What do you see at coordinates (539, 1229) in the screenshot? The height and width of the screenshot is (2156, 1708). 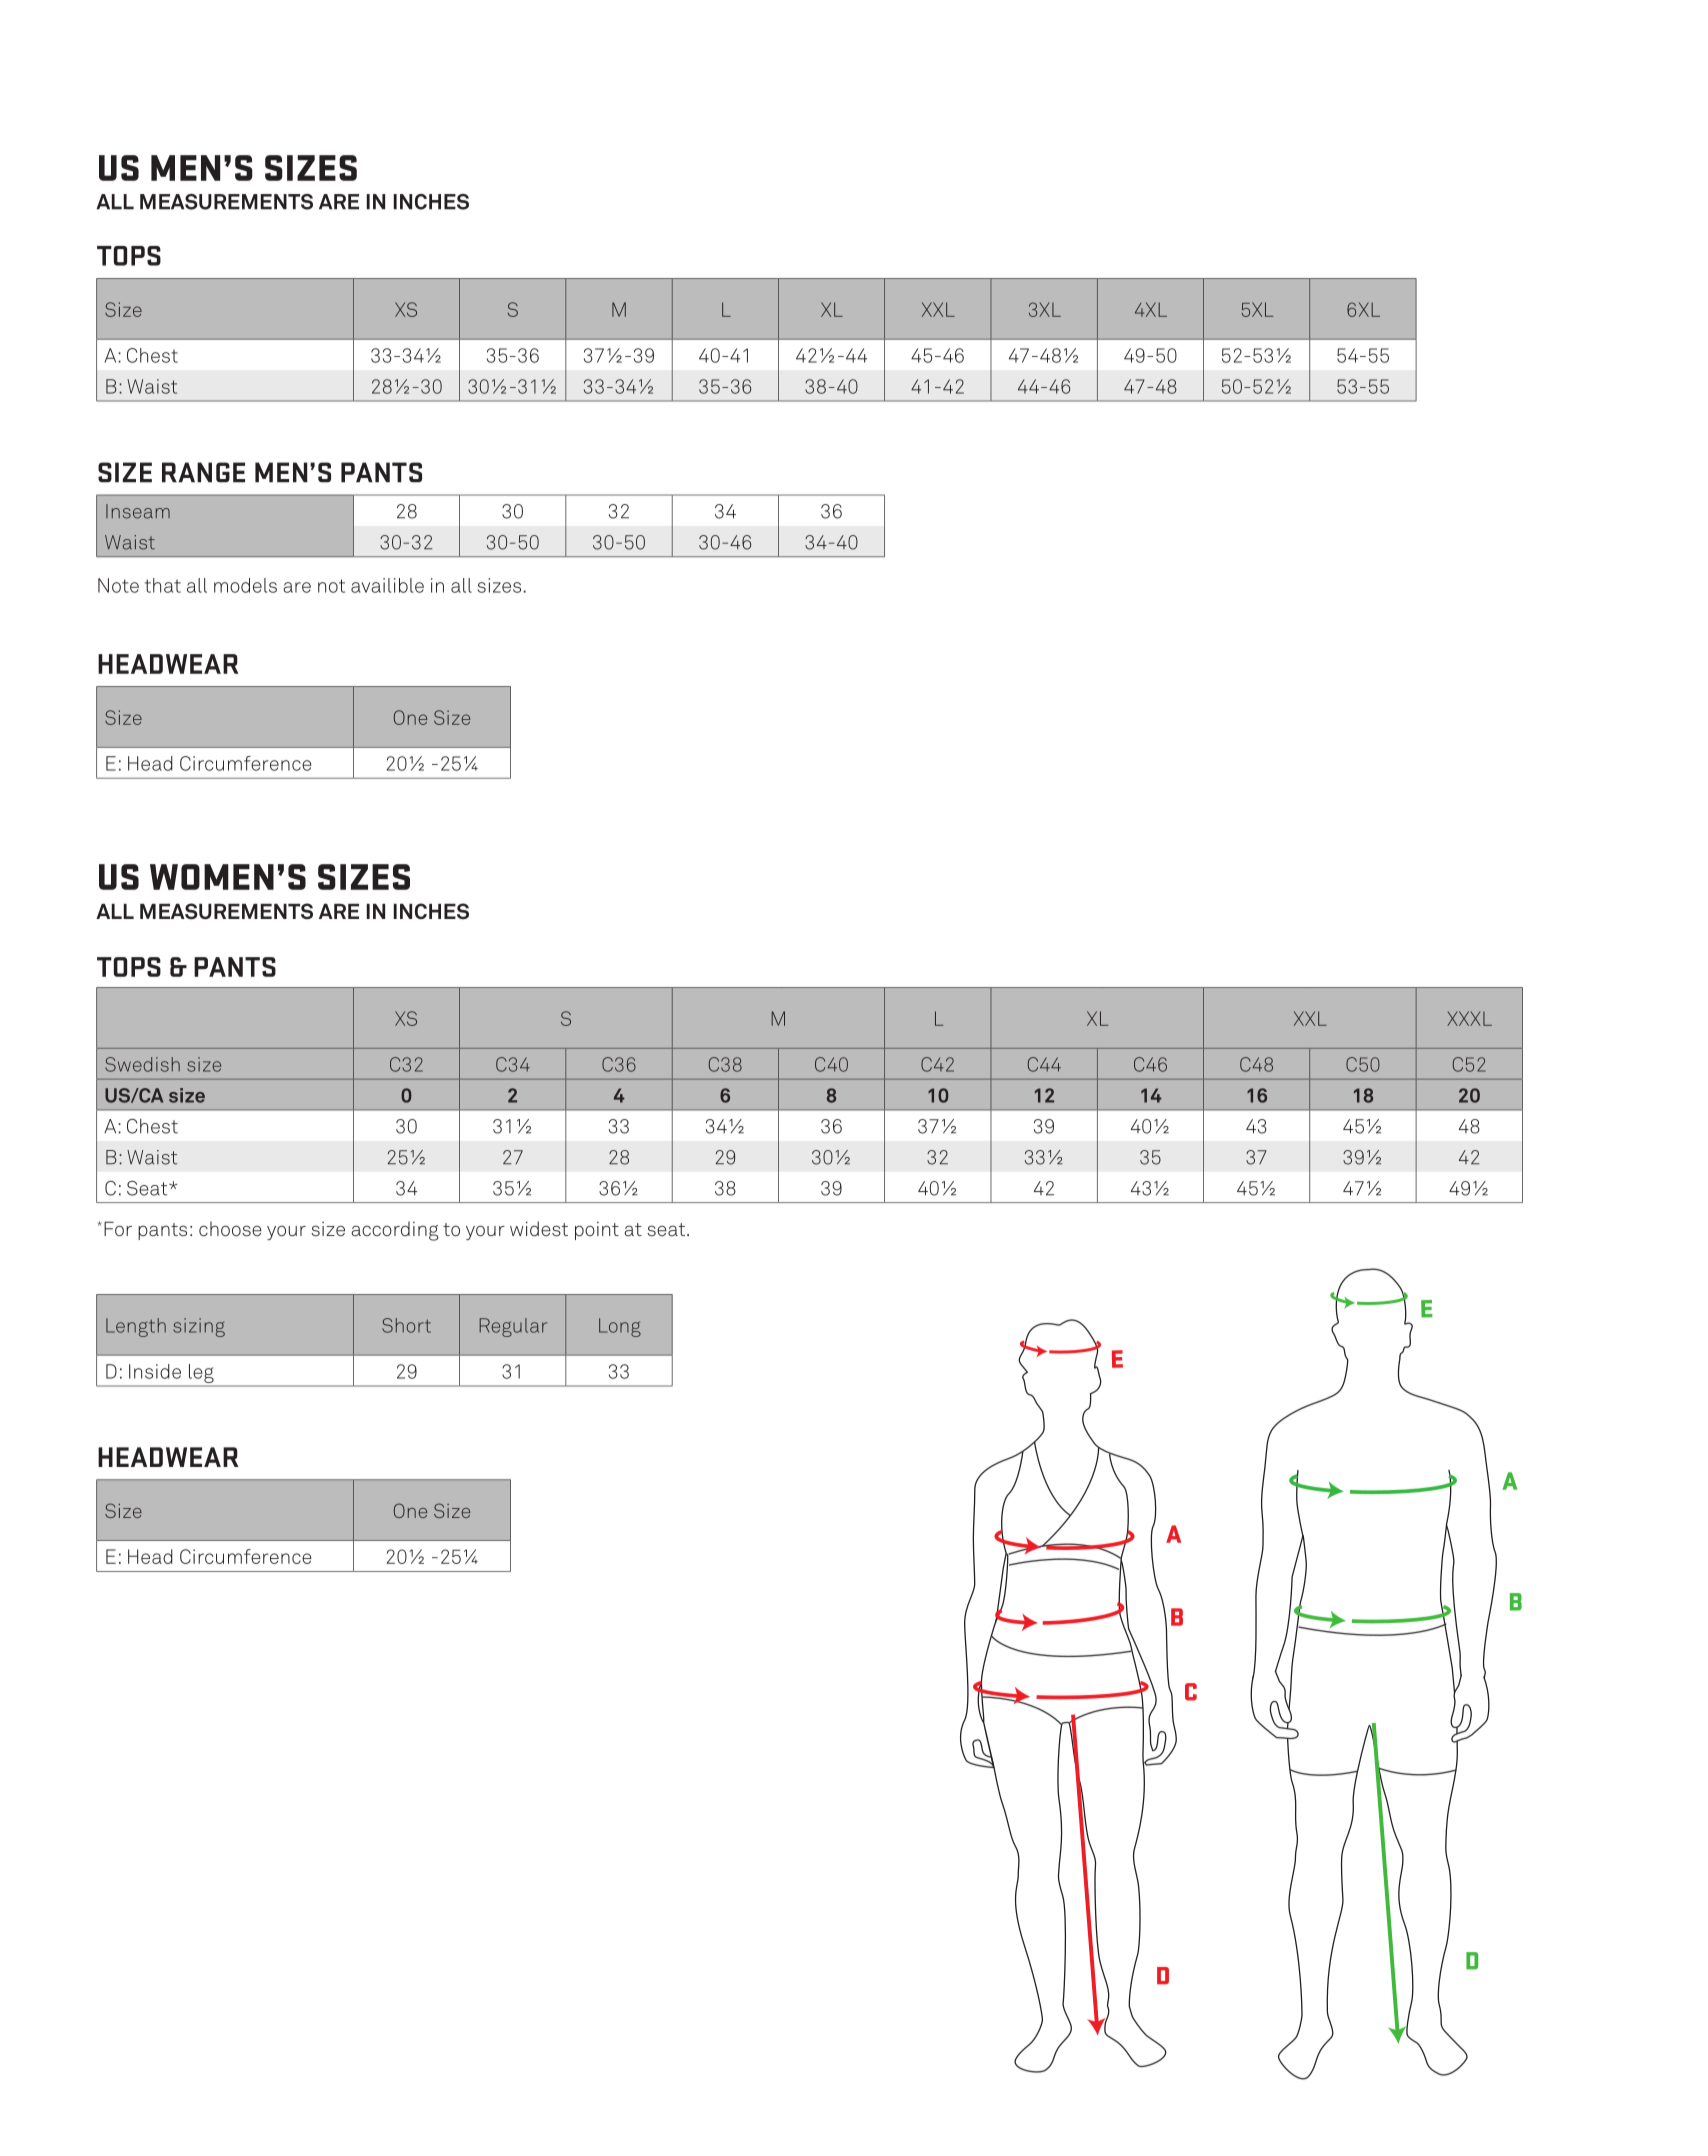 I see `widest` at bounding box center [539, 1229].
